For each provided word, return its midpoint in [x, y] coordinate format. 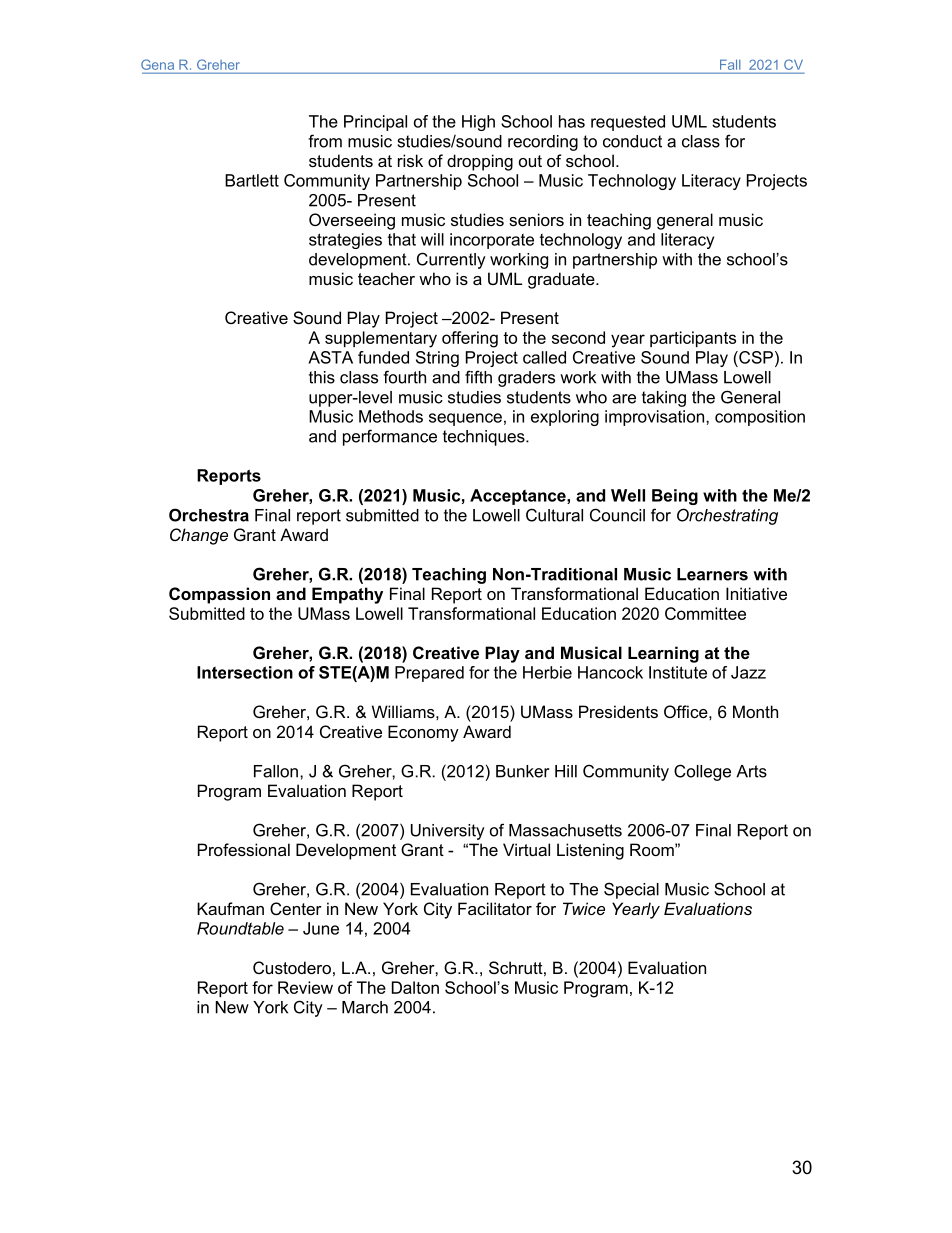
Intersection [245, 672]
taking [664, 399]
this [322, 377]
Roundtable [240, 928]
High [478, 123]
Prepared [429, 674]
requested [628, 123]
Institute [678, 672]
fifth [478, 377]
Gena [157, 64]
